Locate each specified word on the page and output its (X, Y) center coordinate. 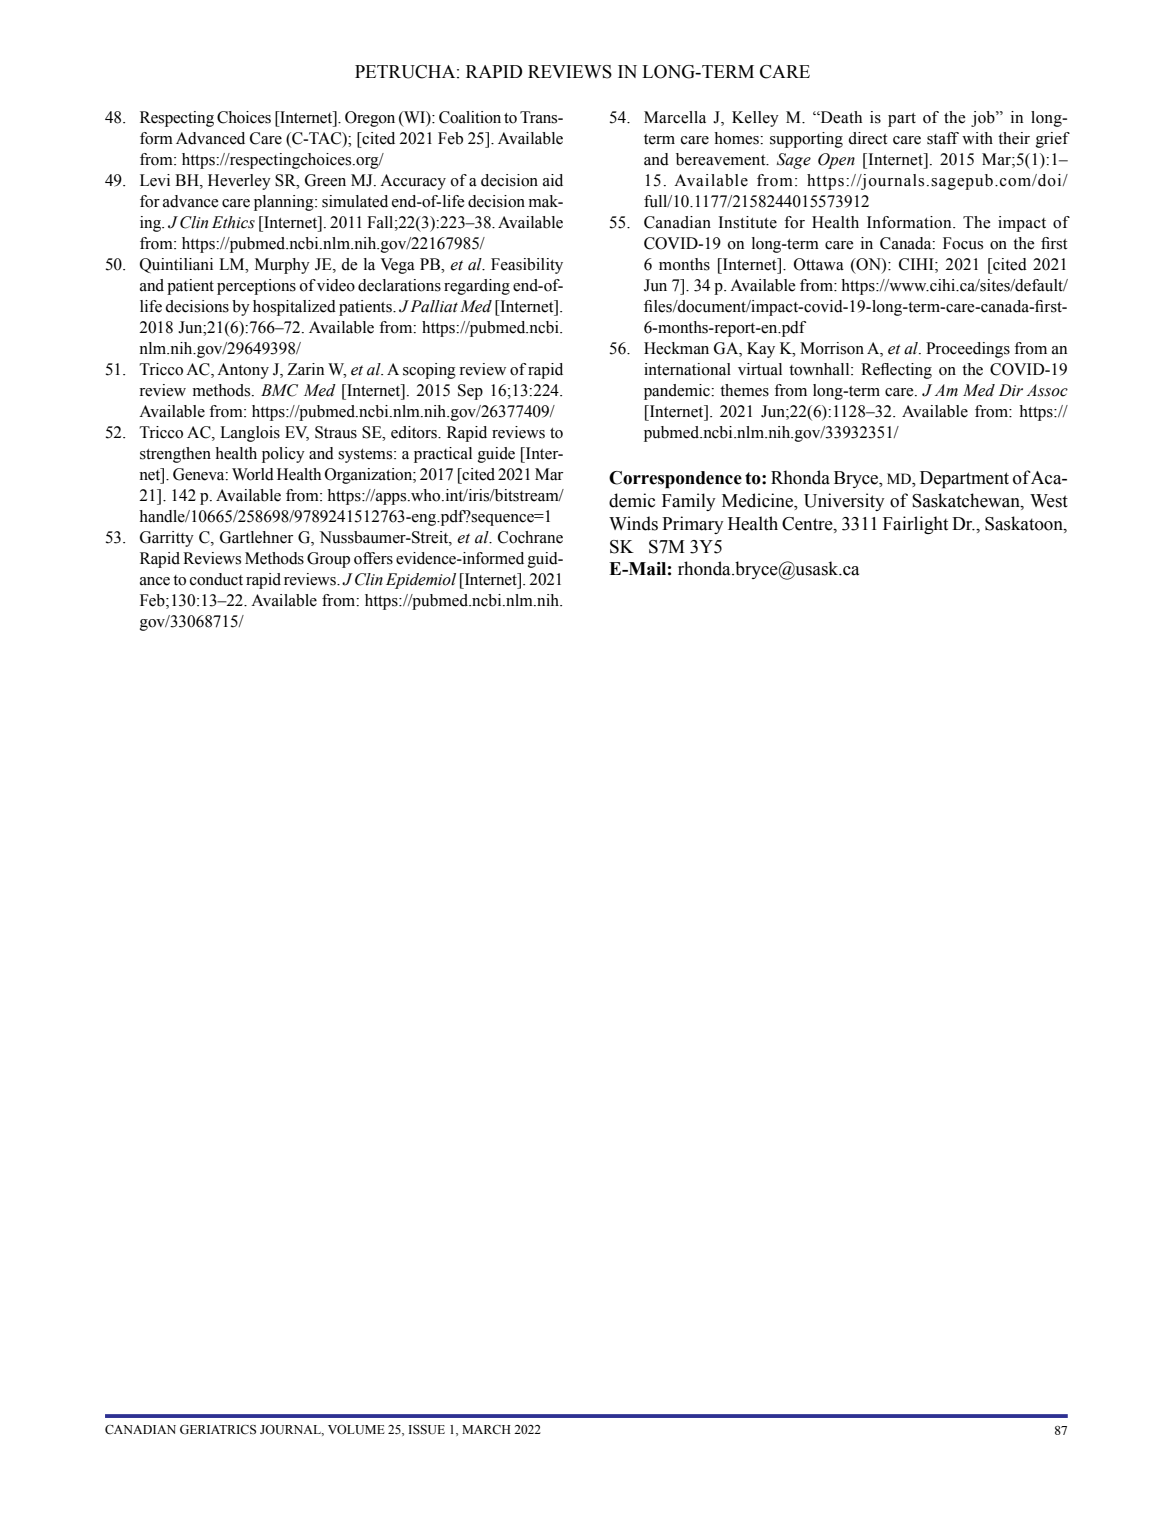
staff (943, 138)
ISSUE (426, 1430)
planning (285, 203)
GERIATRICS (218, 1430)
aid (553, 180)
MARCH (486, 1429)
